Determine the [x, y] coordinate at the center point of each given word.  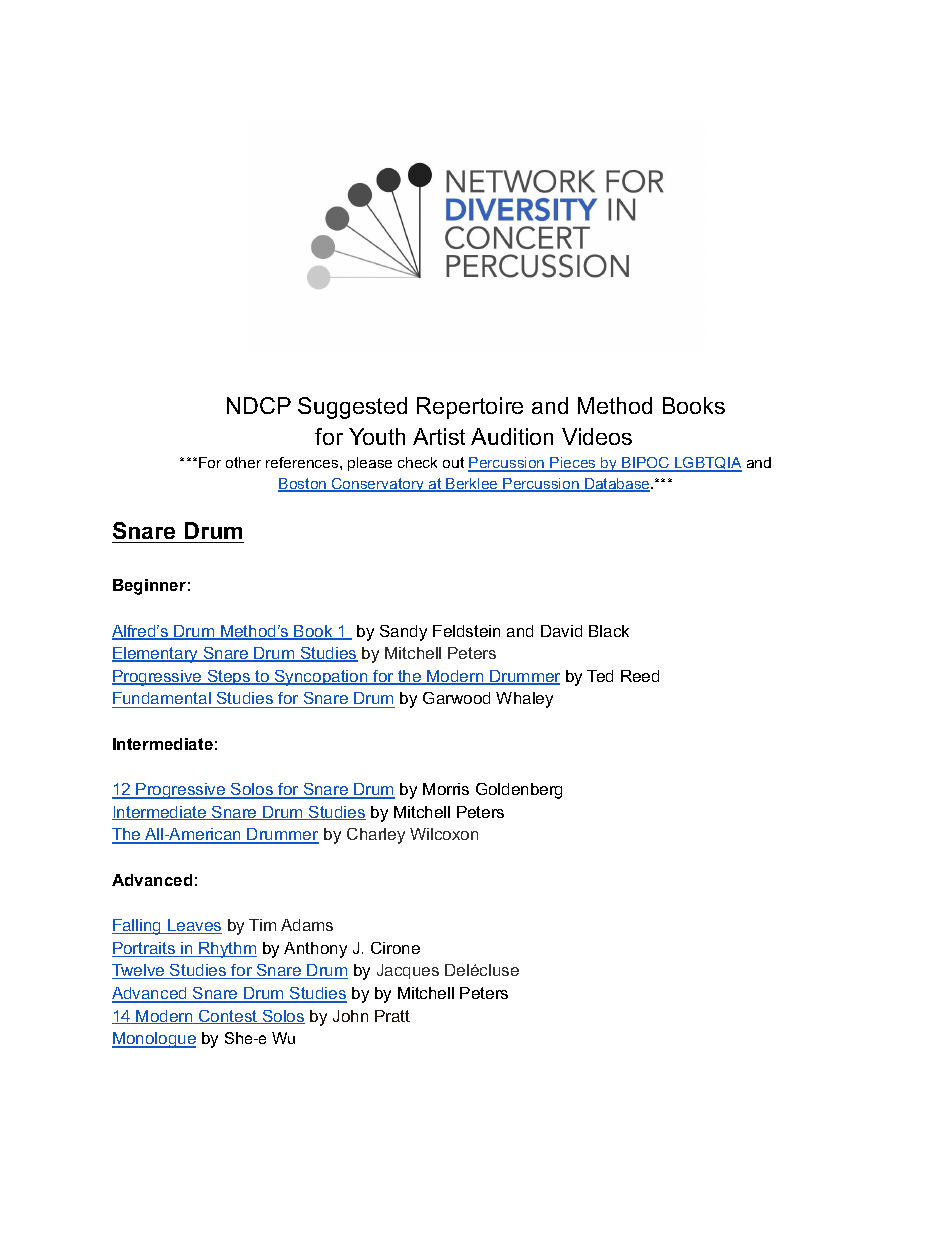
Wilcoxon [444, 834]
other [243, 462]
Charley [376, 836]
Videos [597, 436]
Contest [228, 1017]
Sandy [403, 633]
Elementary [156, 655]
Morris [446, 789]
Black [609, 631]
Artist [439, 436]
